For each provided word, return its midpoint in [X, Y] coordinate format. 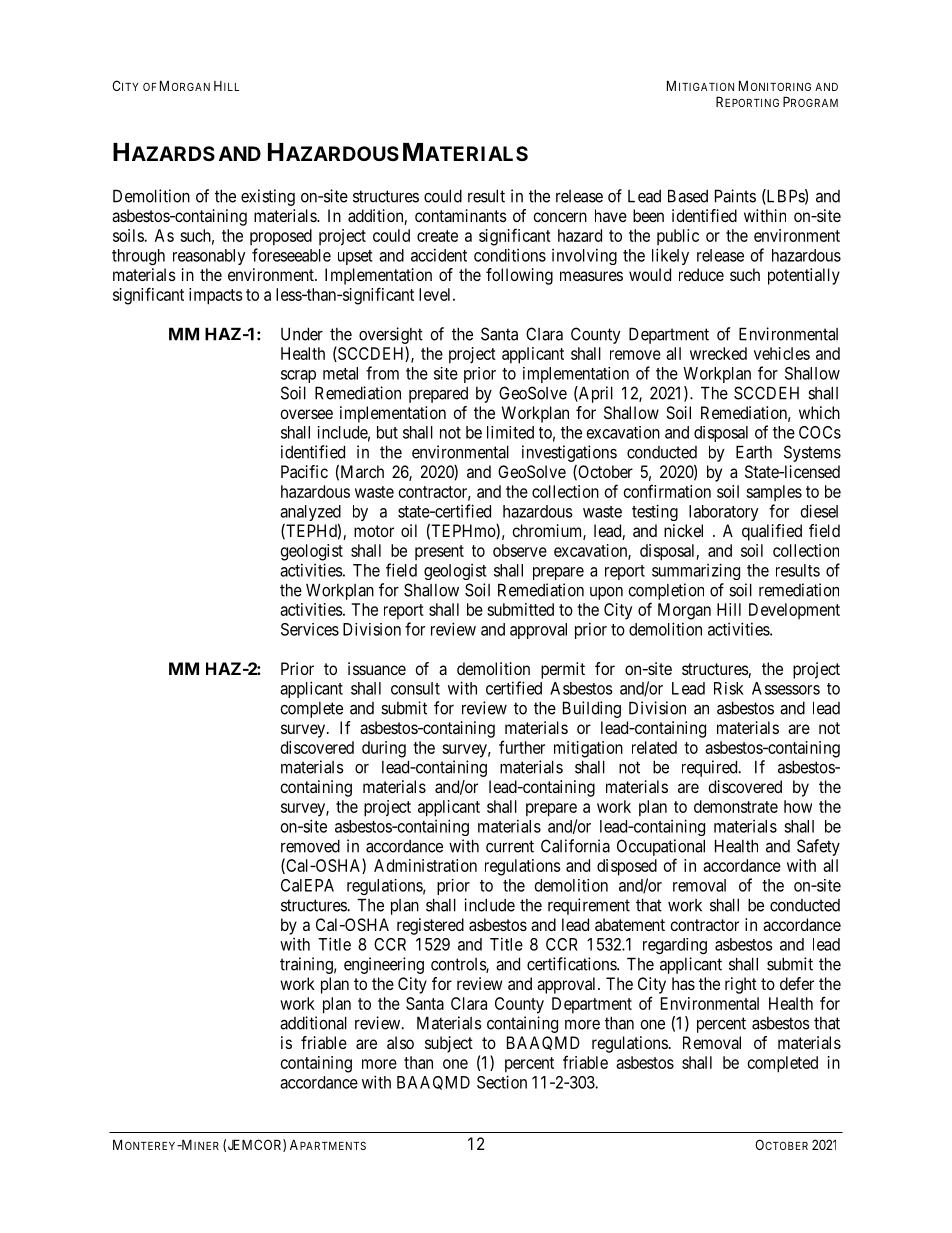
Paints [735, 196]
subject [449, 1044]
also [400, 1042]
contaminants [461, 215]
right [741, 985]
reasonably [209, 257]
